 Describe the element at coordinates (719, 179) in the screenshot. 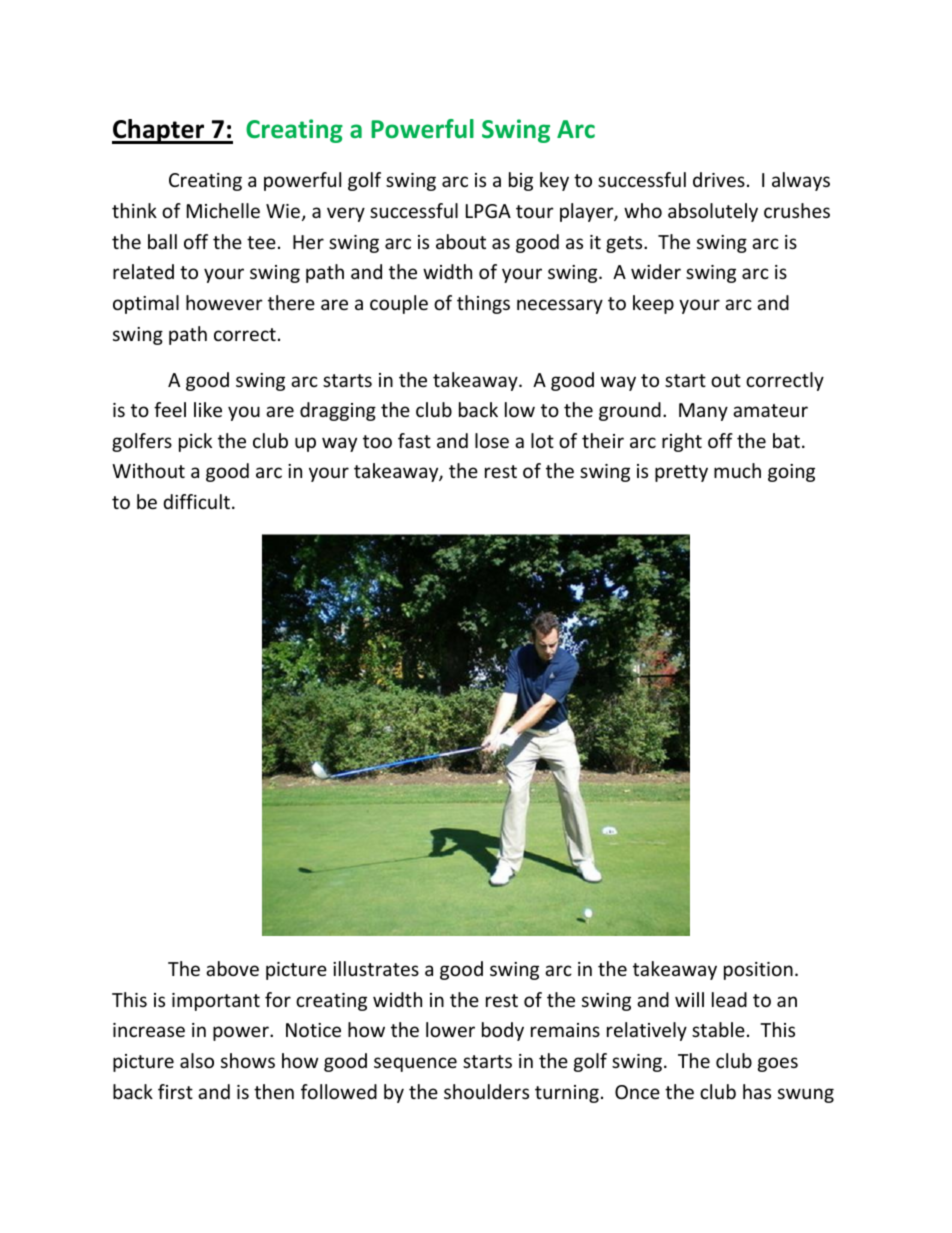

I see `drives` at that location.
